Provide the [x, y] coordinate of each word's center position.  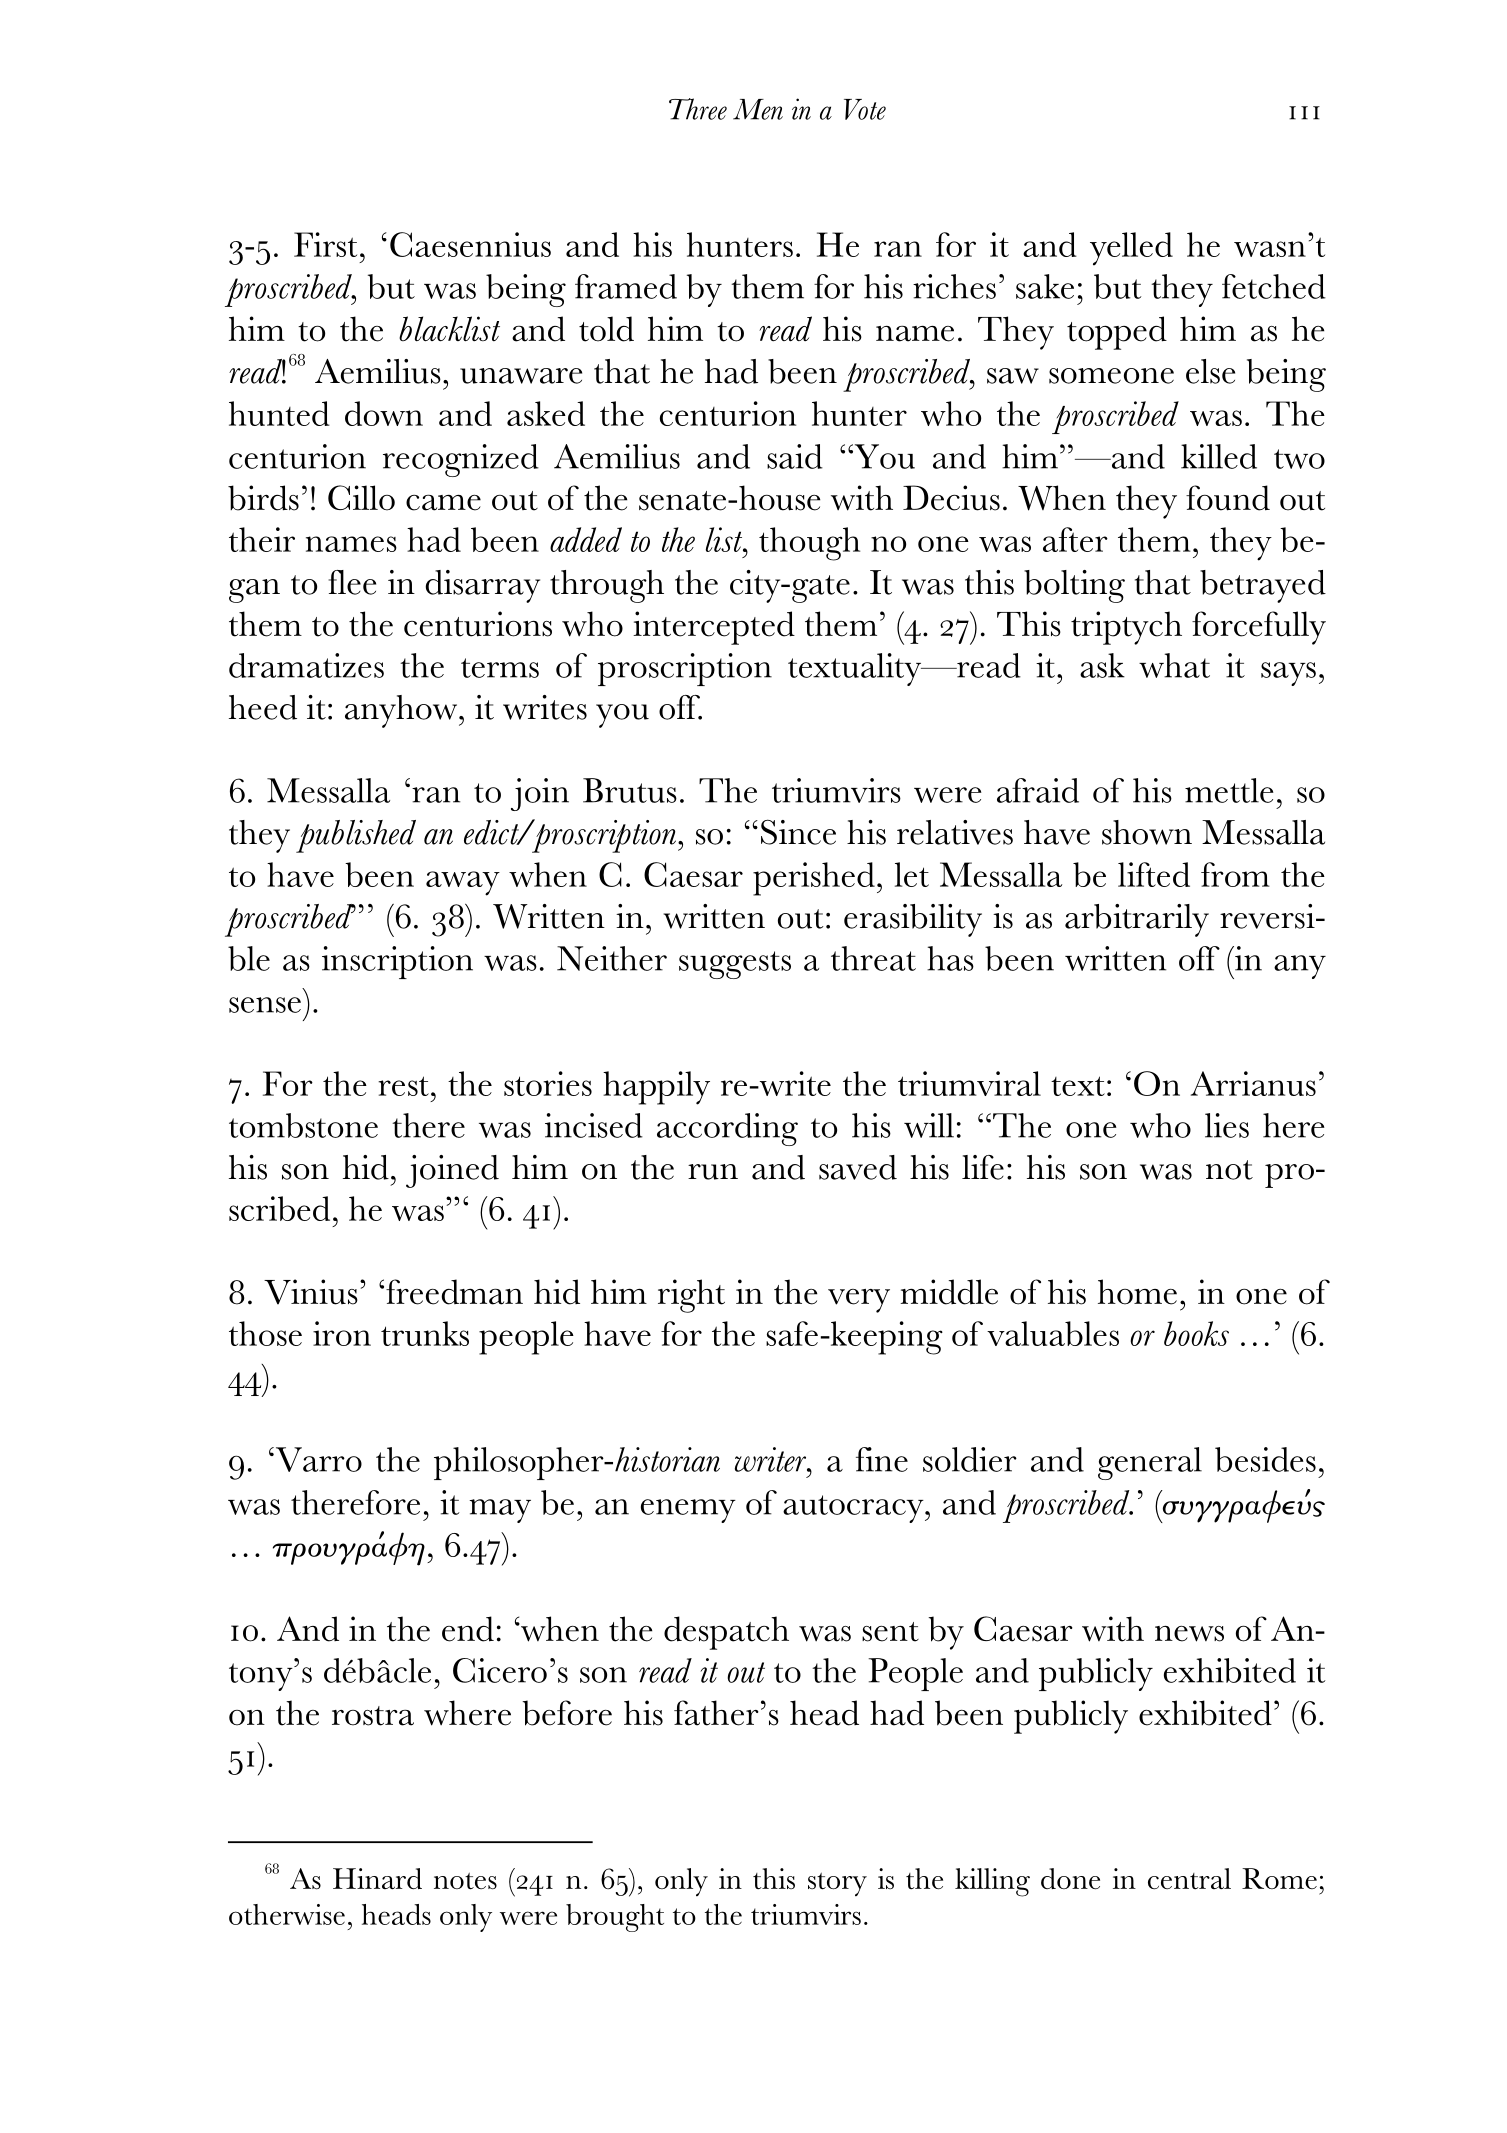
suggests [735, 965]
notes [465, 1881]
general [1150, 1463]
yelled [1131, 249]
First [325, 244]
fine [882, 1459]
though [809, 544]
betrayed [1263, 586]
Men [758, 109]
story [837, 1884]
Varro [317, 1459]
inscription [397, 962]
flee [352, 582]
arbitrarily [1137, 920]
